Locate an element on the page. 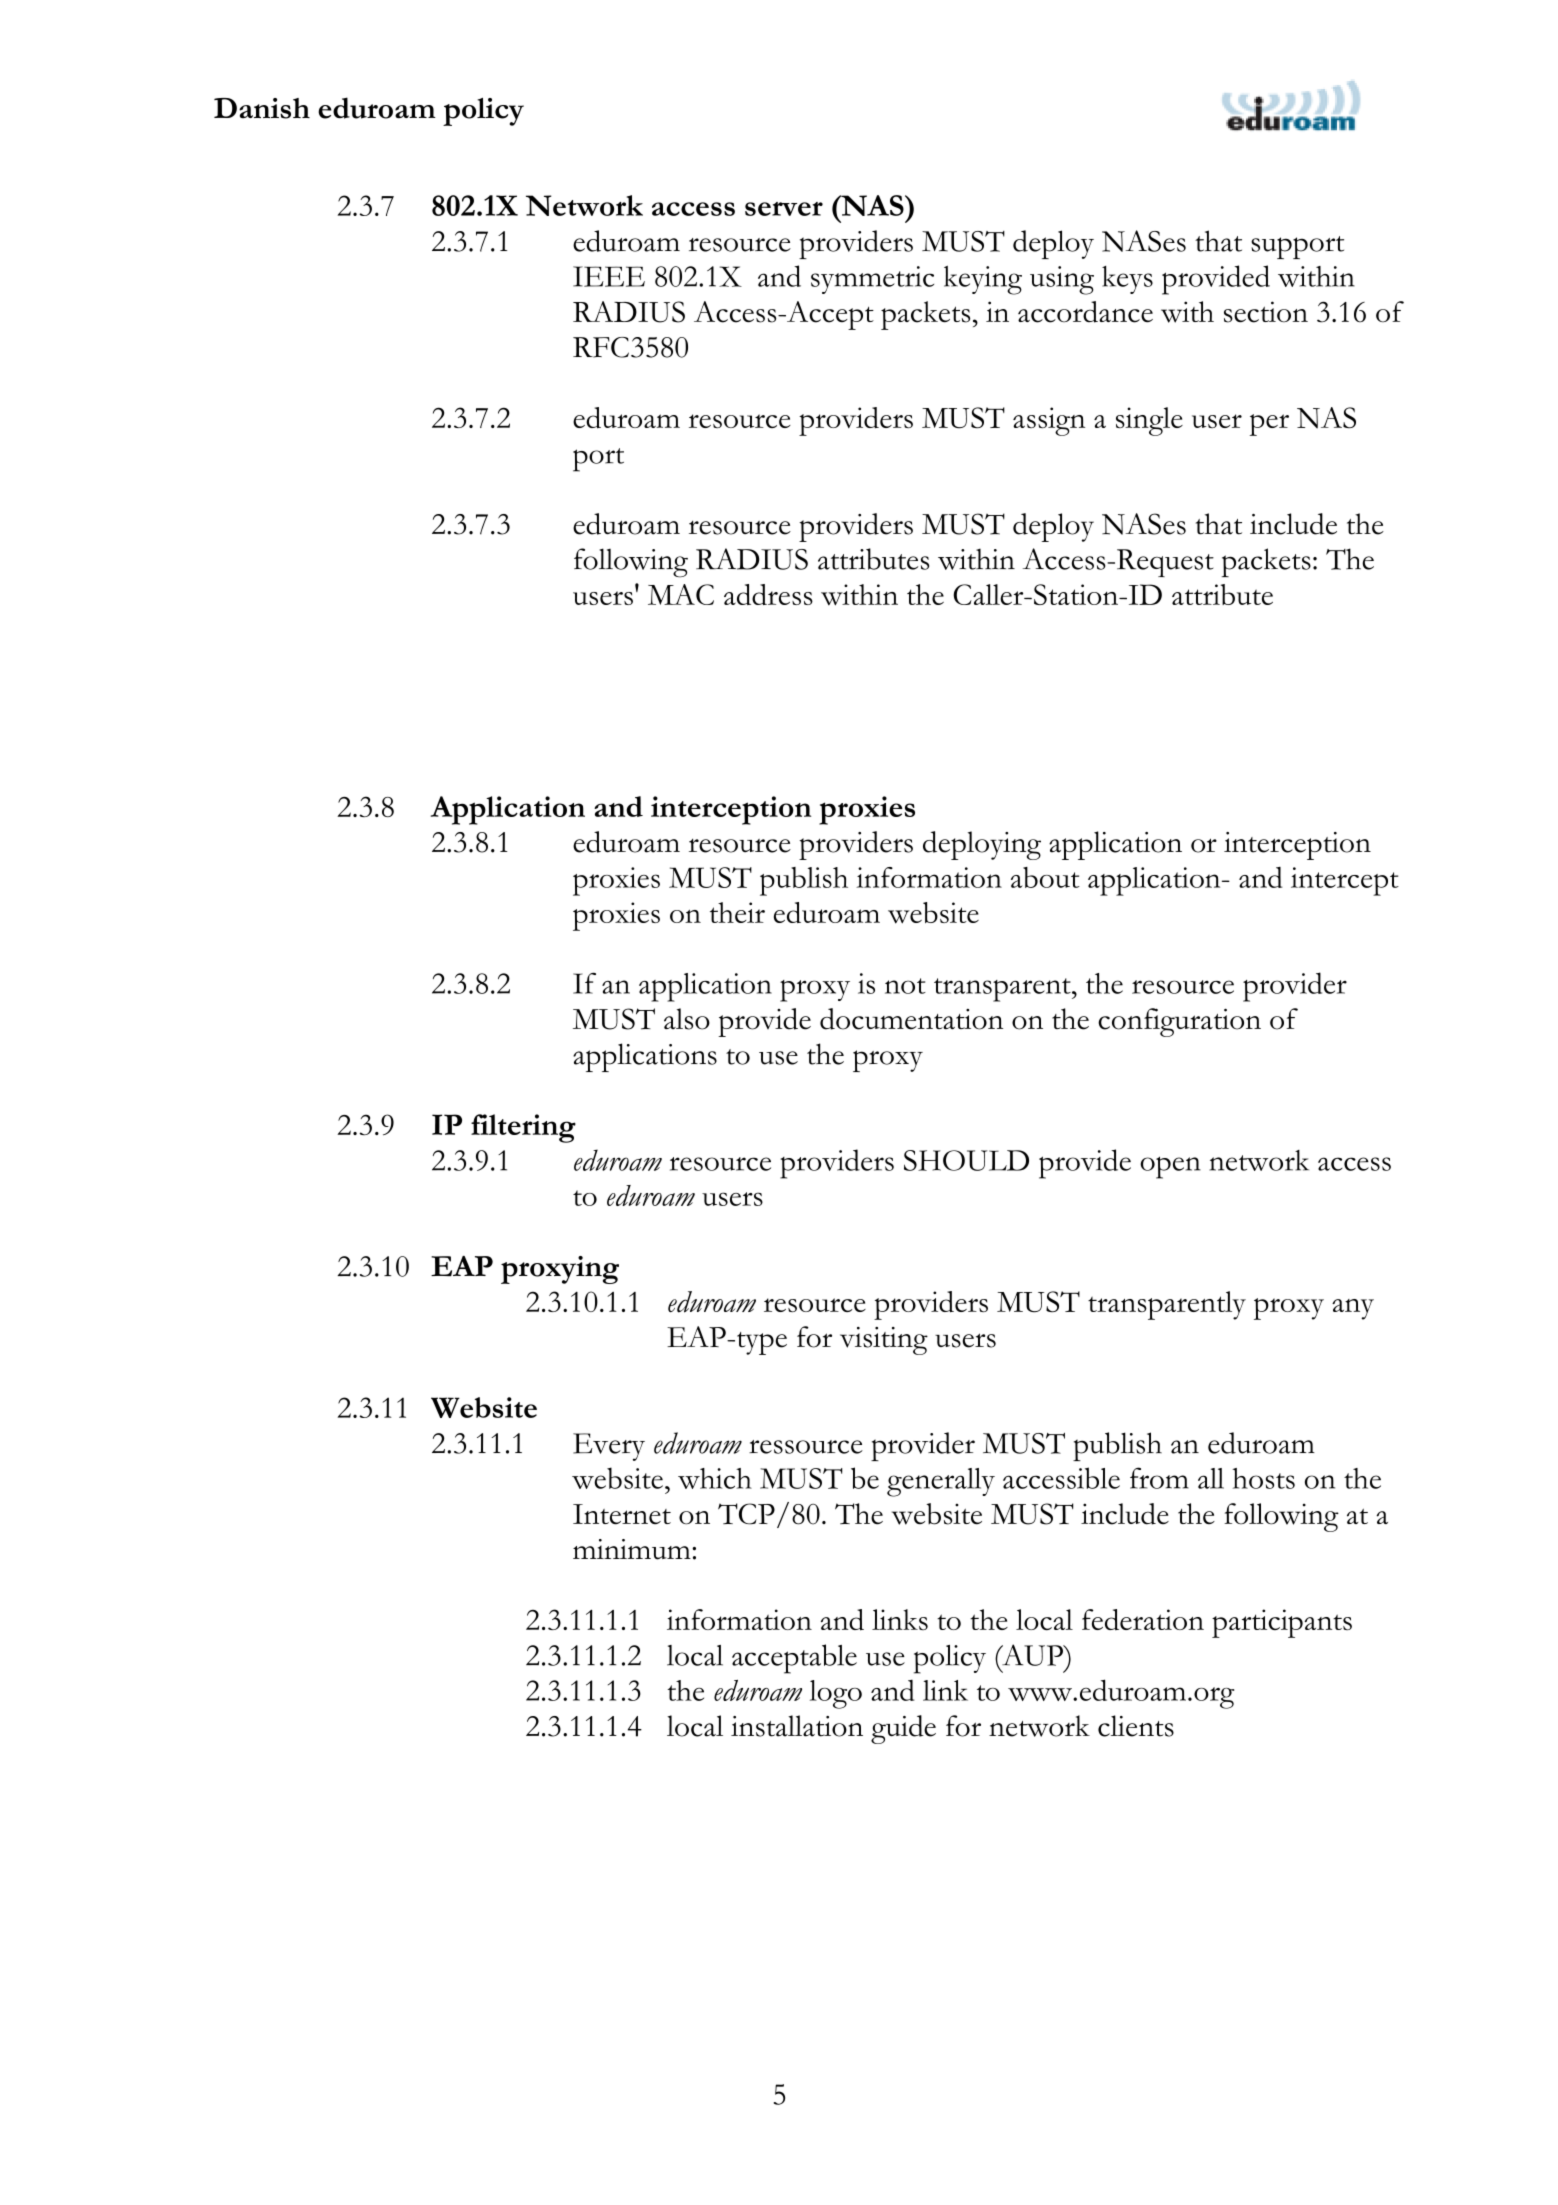 The width and height of the page is (1558, 2205). configuration is located at coordinates (1179, 1022).
